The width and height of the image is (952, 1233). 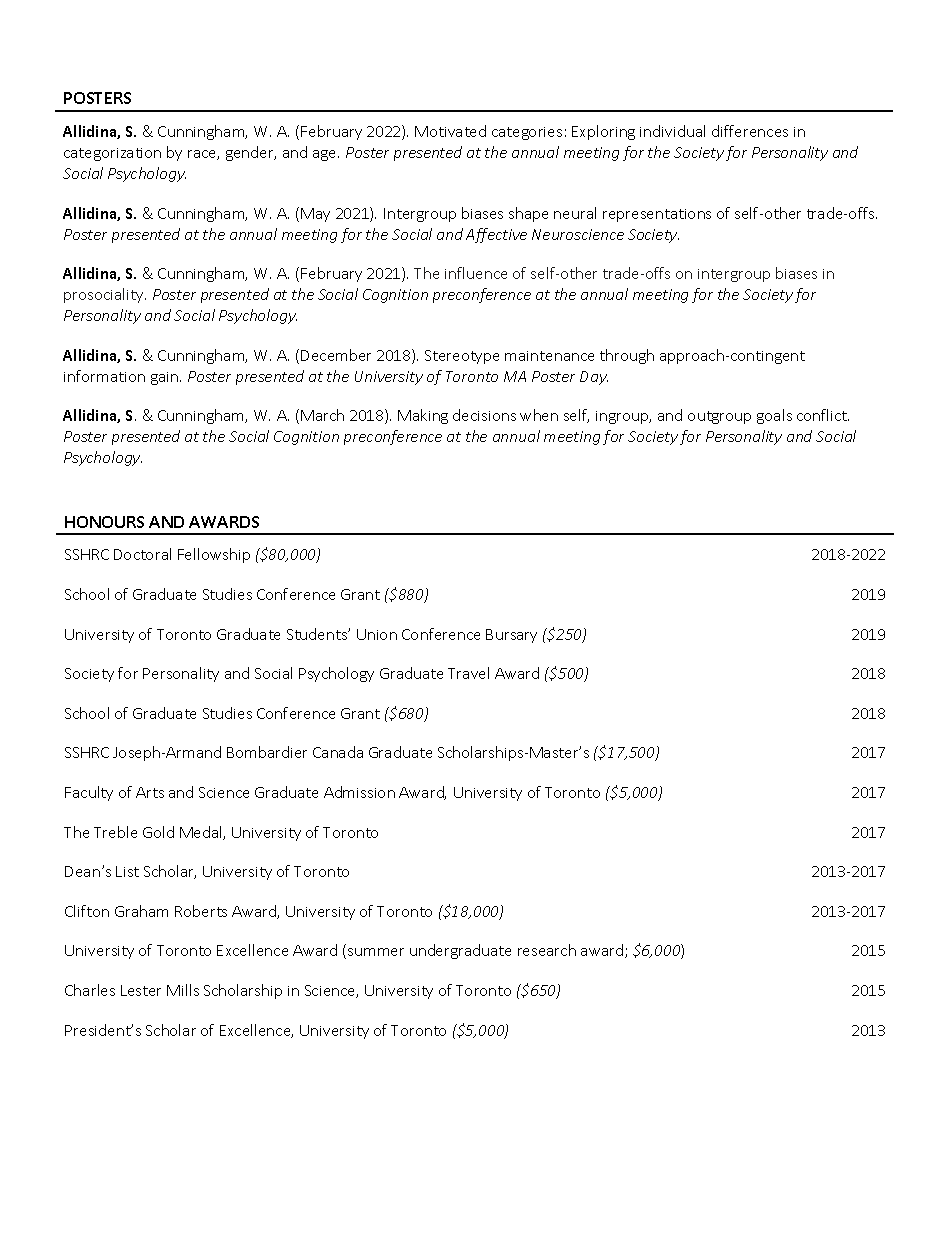 I want to click on Admission, so click(x=359, y=792).
